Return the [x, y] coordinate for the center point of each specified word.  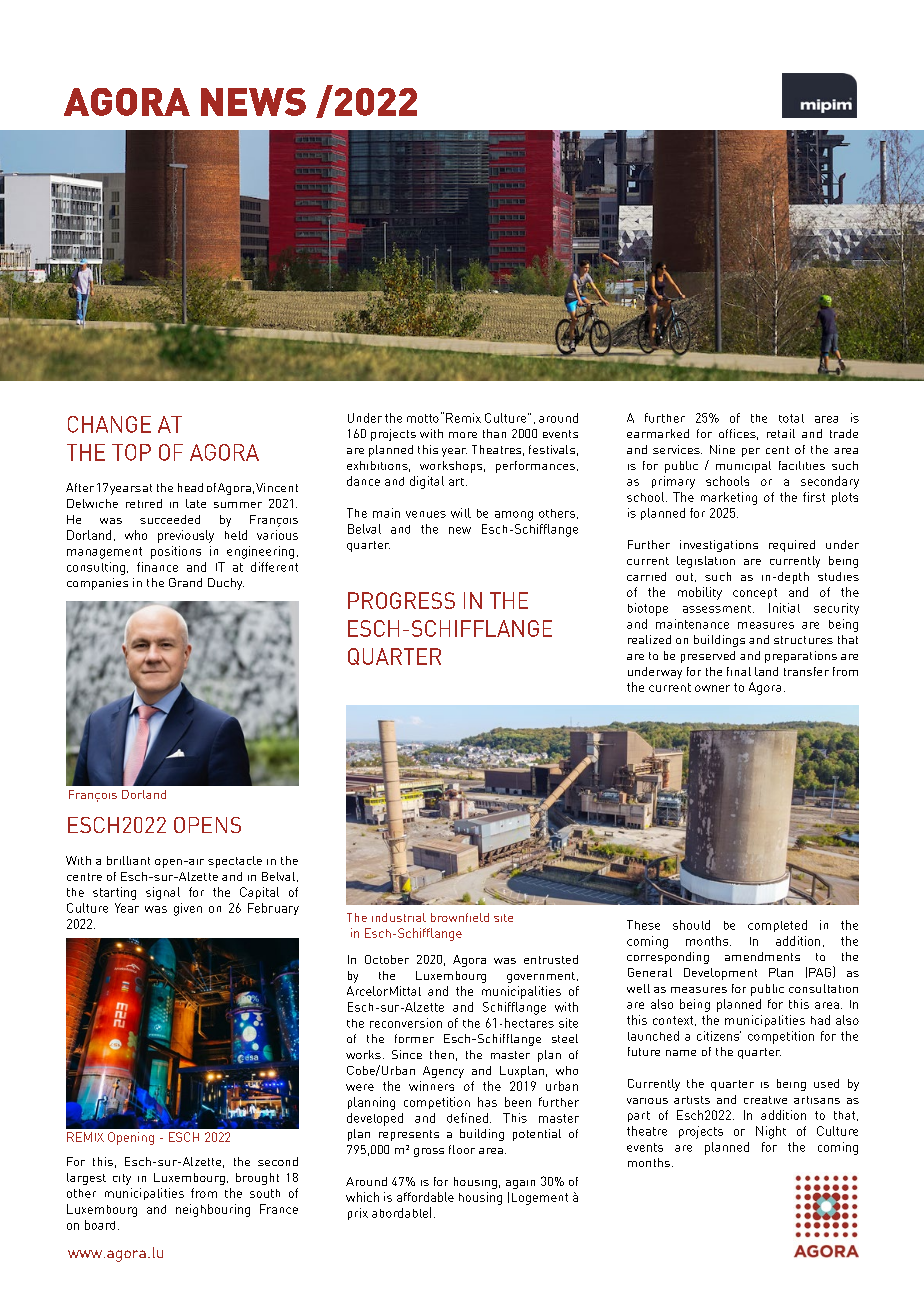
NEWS [253, 102]
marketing [729, 498]
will [461, 513]
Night [771, 1132]
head [190, 487]
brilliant [128, 860]
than [494, 433]
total [791, 418]
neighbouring [213, 1210]
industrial [399, 917]
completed [777, 926]
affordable [425, 1197]
